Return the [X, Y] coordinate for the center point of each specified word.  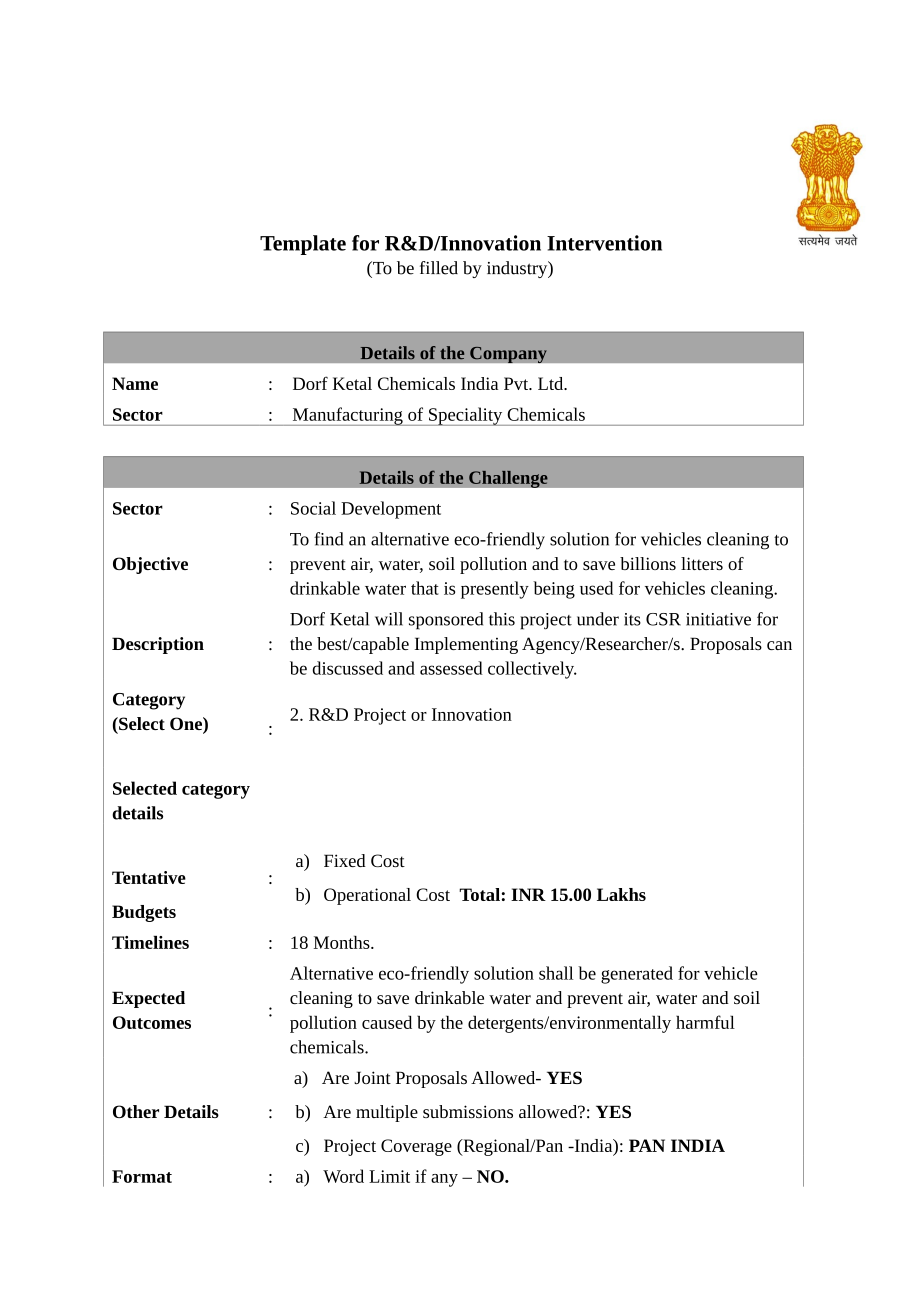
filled [439, 268]
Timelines [150, 942]
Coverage [416, 1147]
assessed [451, 668]
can [779, 645]
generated [637, 975]
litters [702, 563]
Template [303, 245]
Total [479, 894]
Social [313, 508]
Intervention [604, 243]
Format [142, 1176]
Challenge [508, 479]
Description [158, 645]
